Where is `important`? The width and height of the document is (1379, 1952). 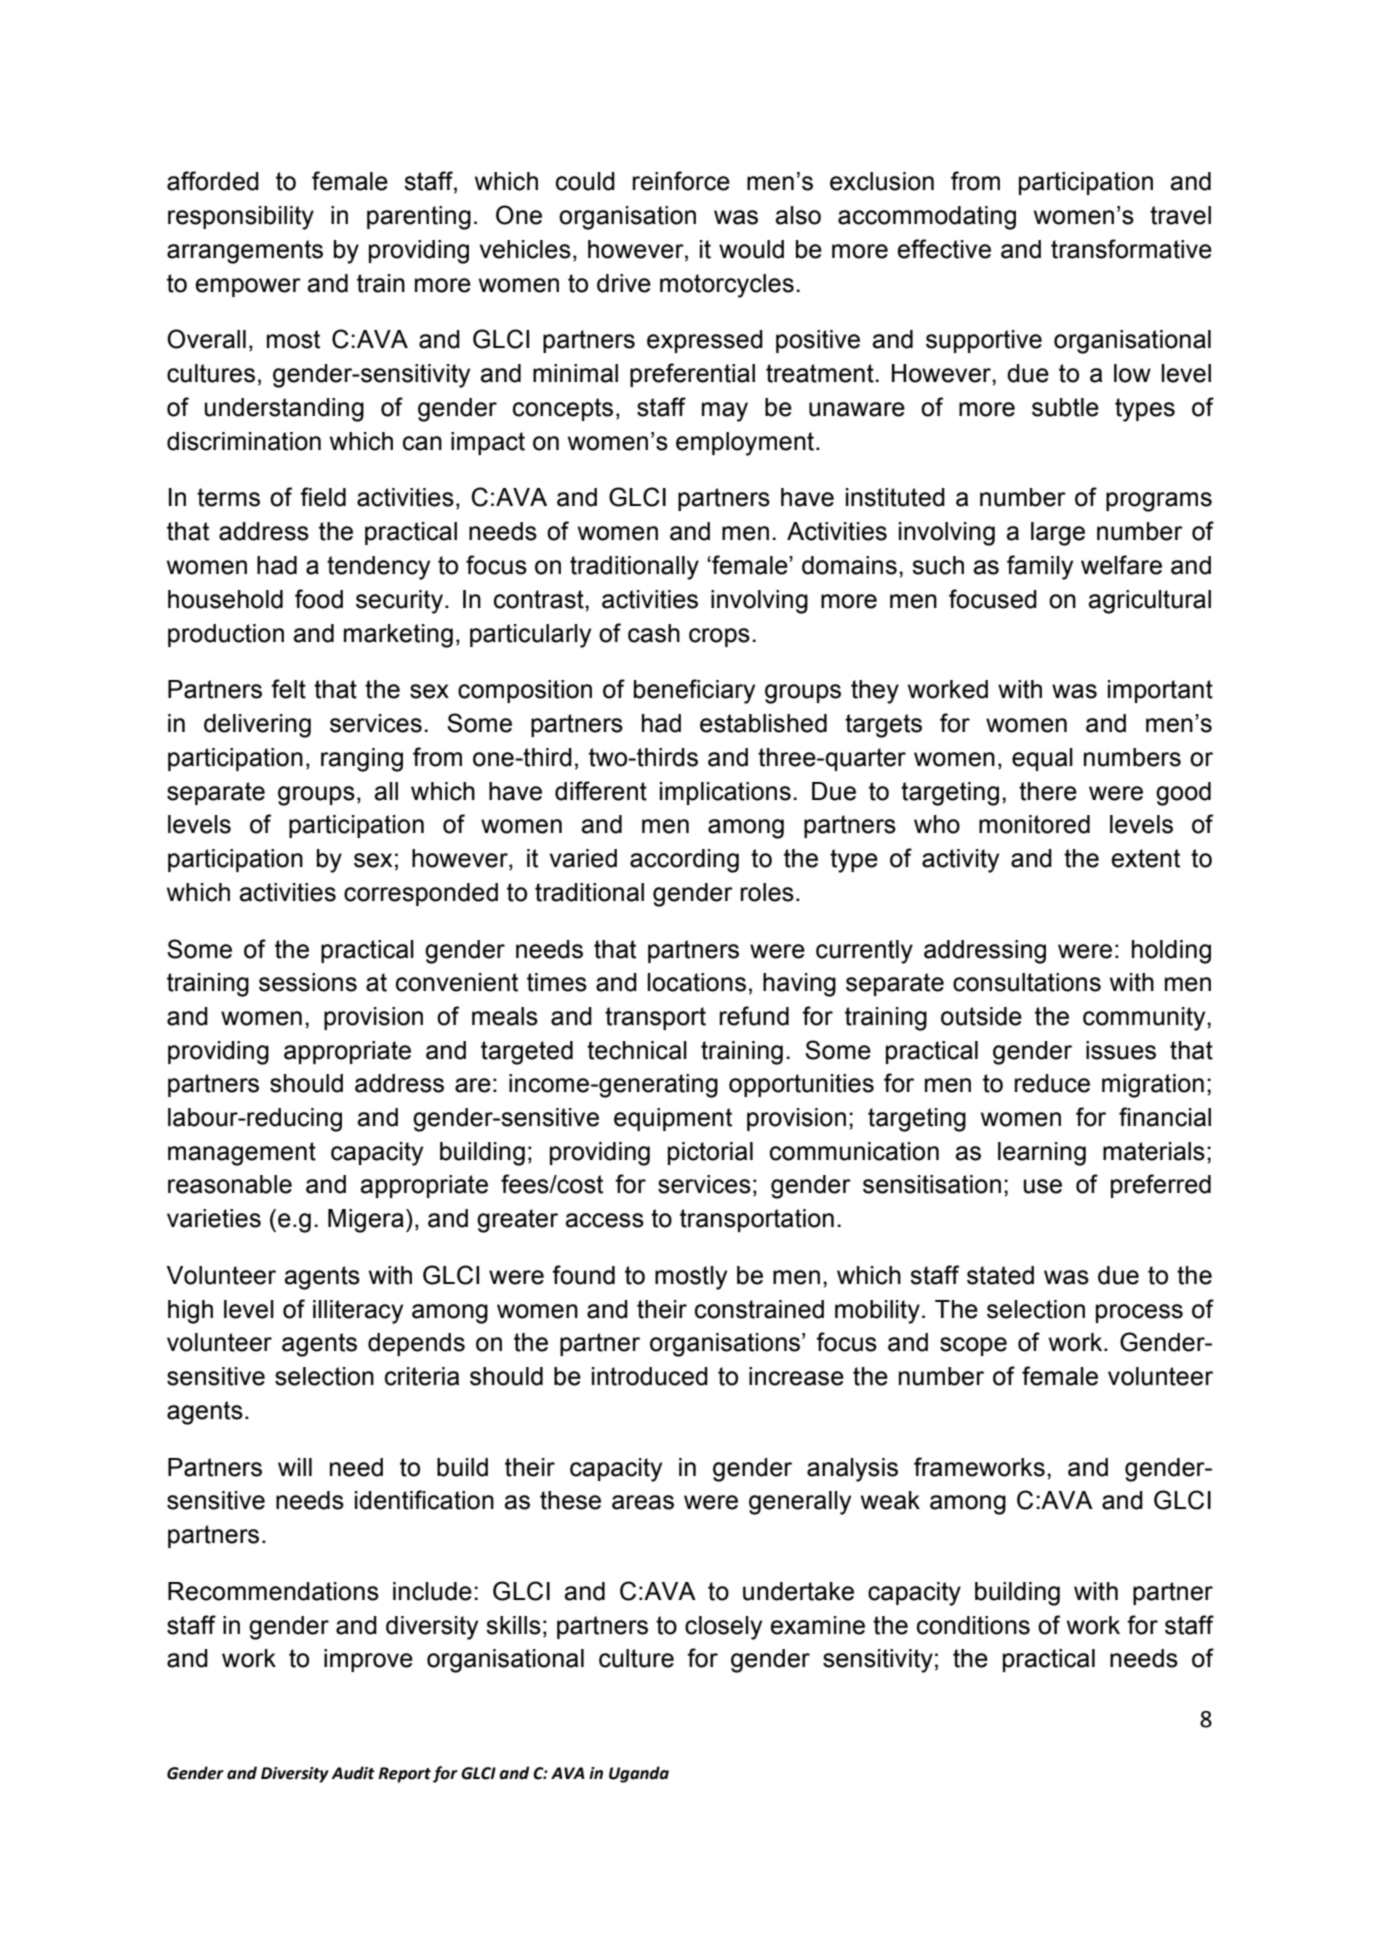 important is located at coordinates (1160, 691).
